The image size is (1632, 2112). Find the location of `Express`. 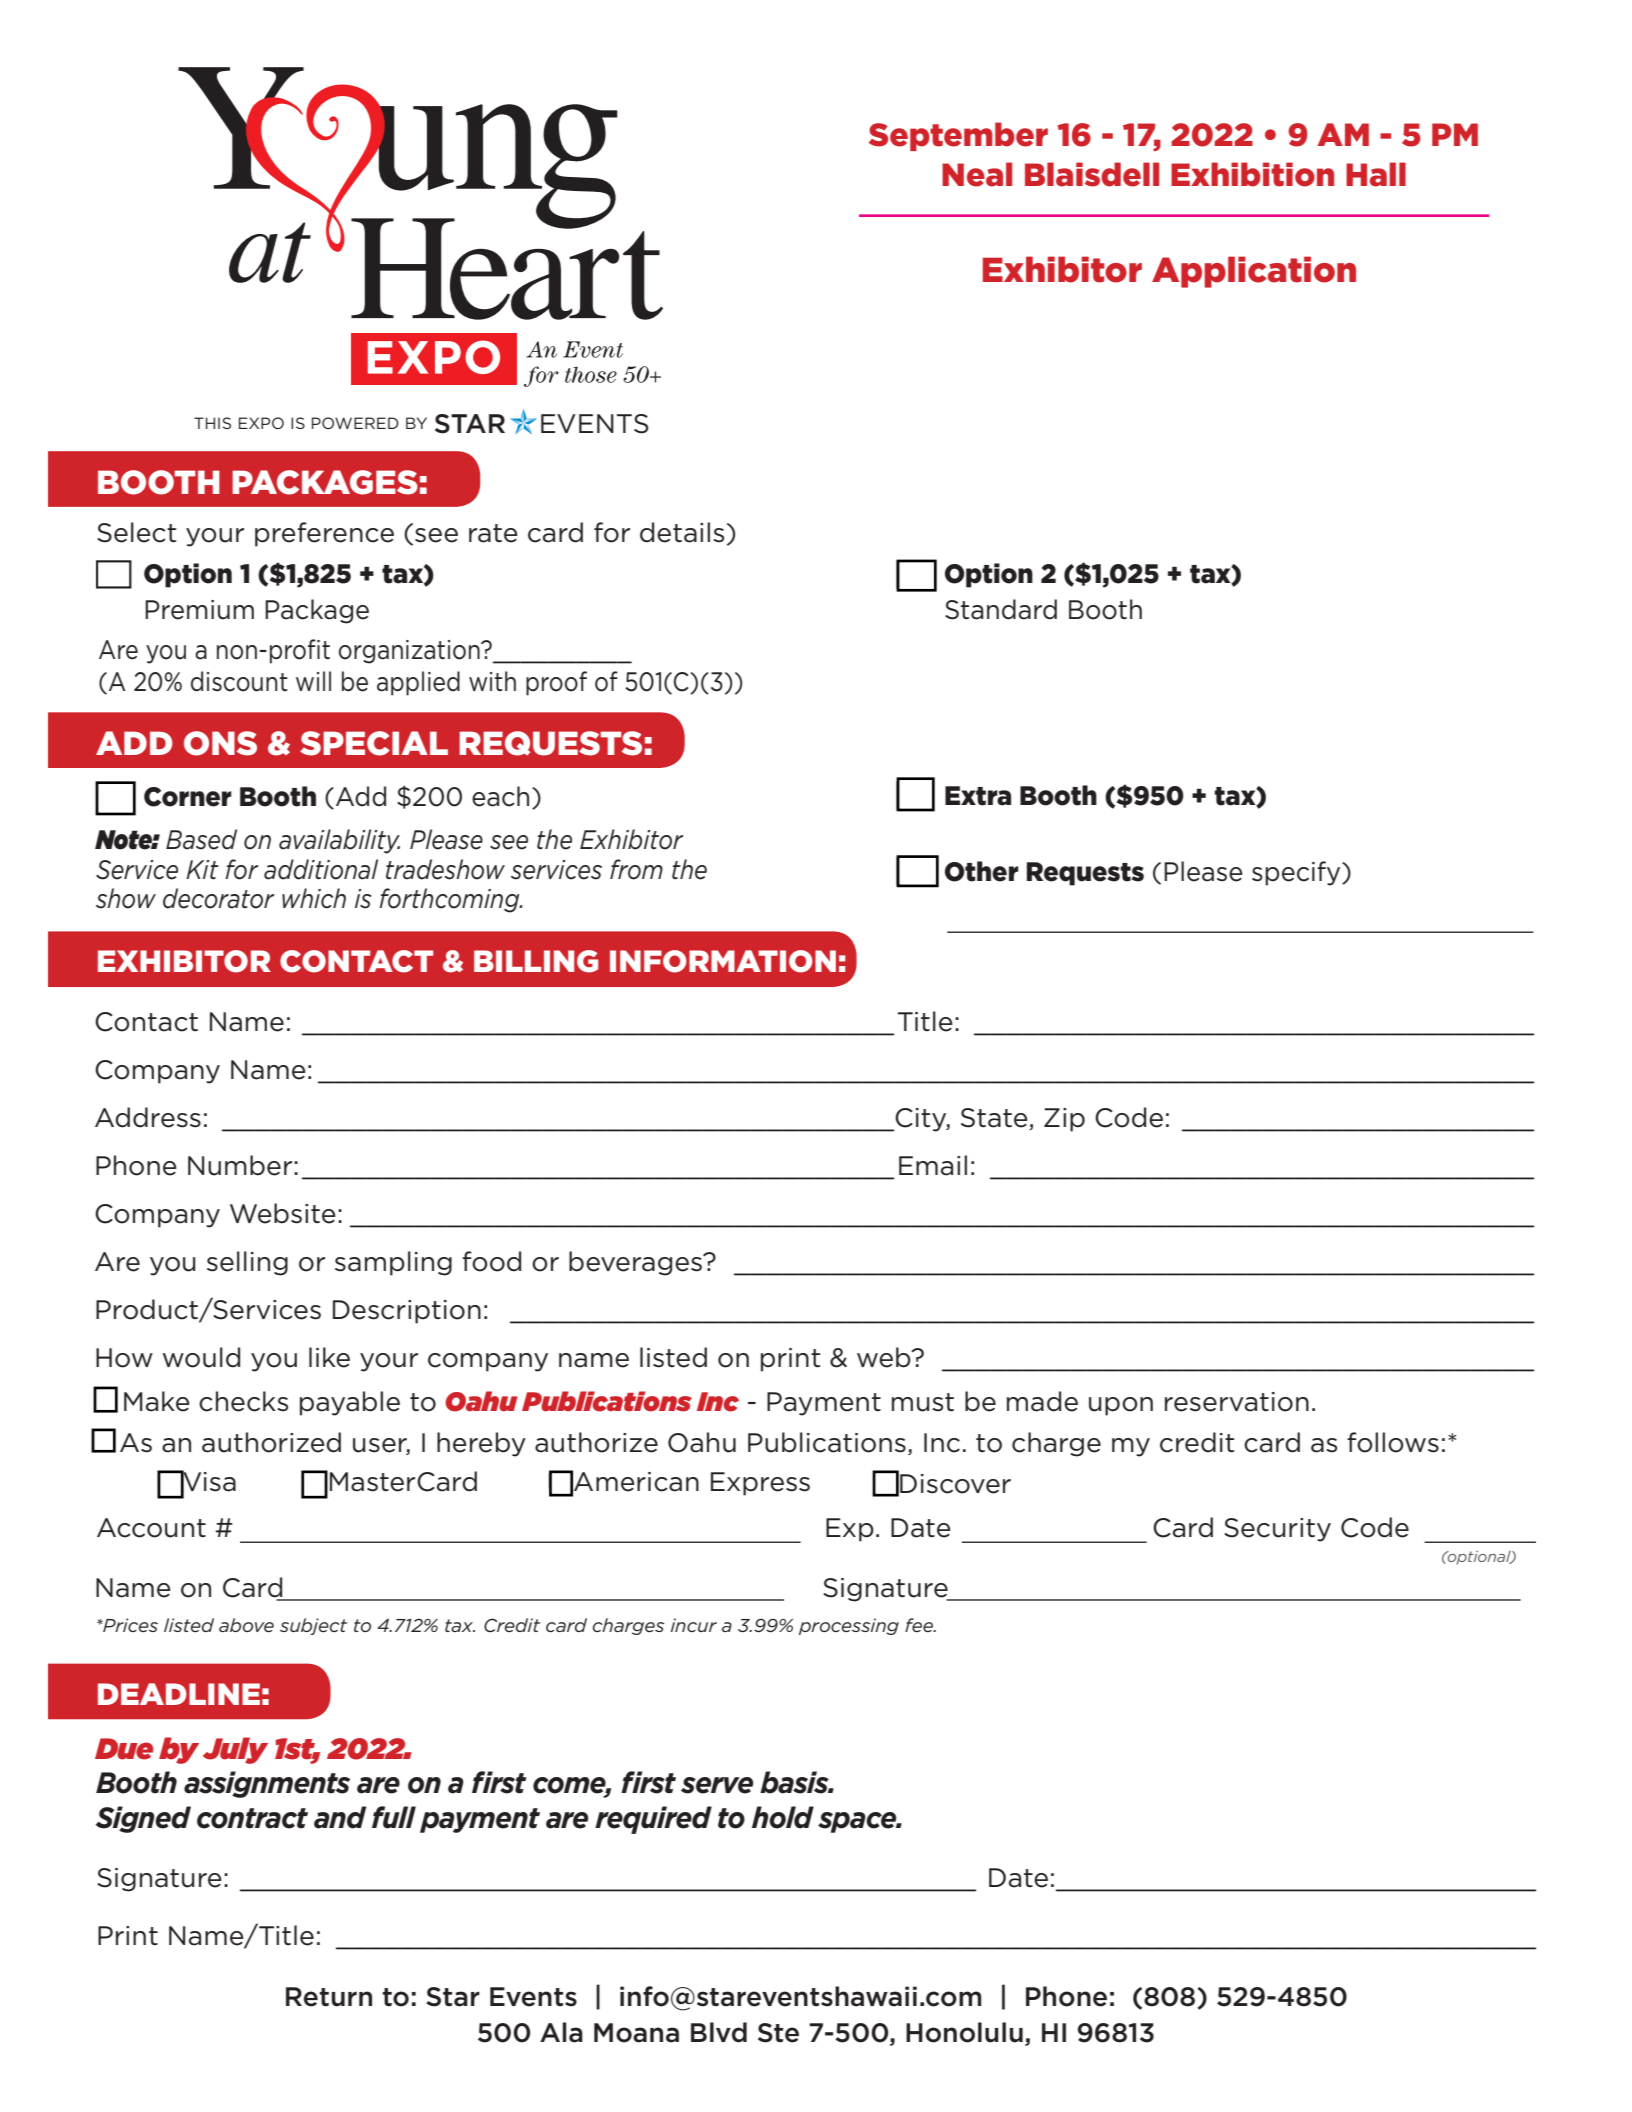

Express is located at coordinates (760, 1484).
